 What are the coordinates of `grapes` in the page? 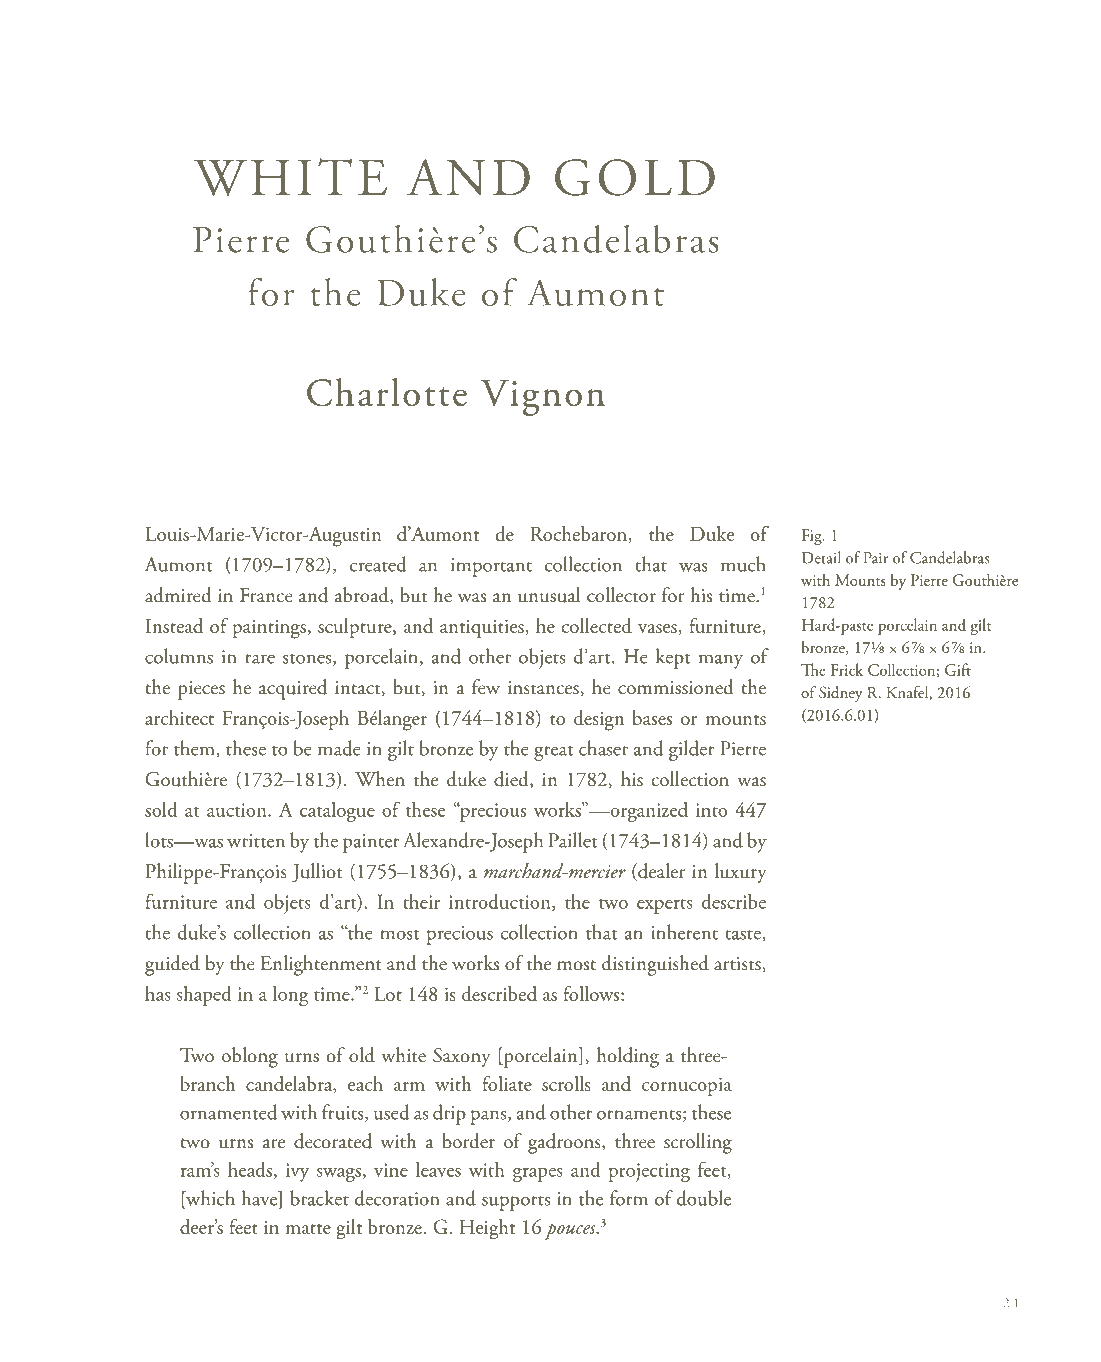 It's located at (538, 1174).
